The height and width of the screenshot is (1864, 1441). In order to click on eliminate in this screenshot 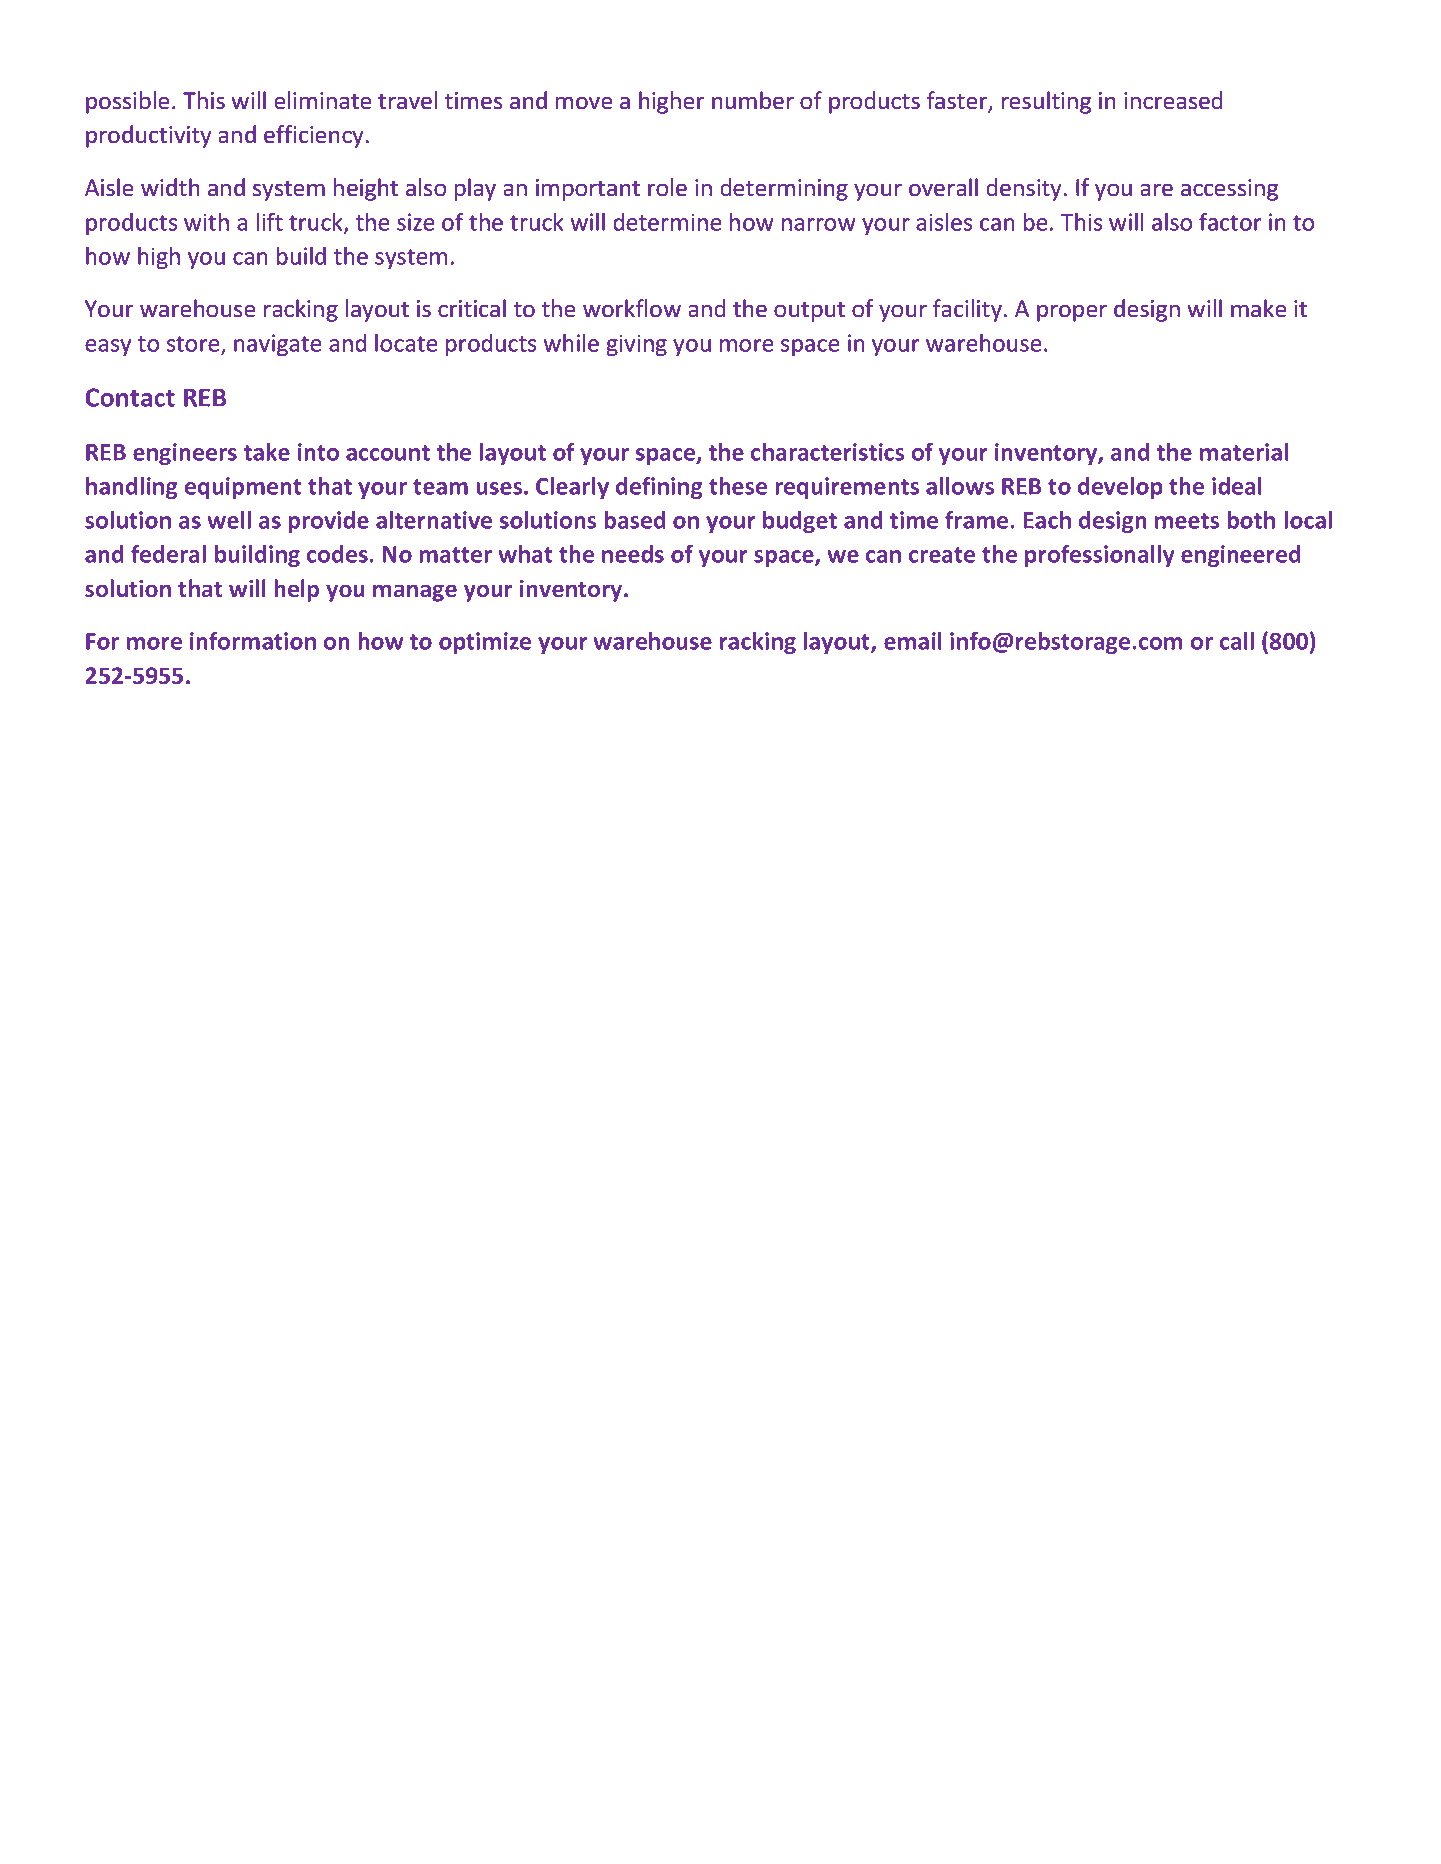, I will do `click(323, 100)`.
